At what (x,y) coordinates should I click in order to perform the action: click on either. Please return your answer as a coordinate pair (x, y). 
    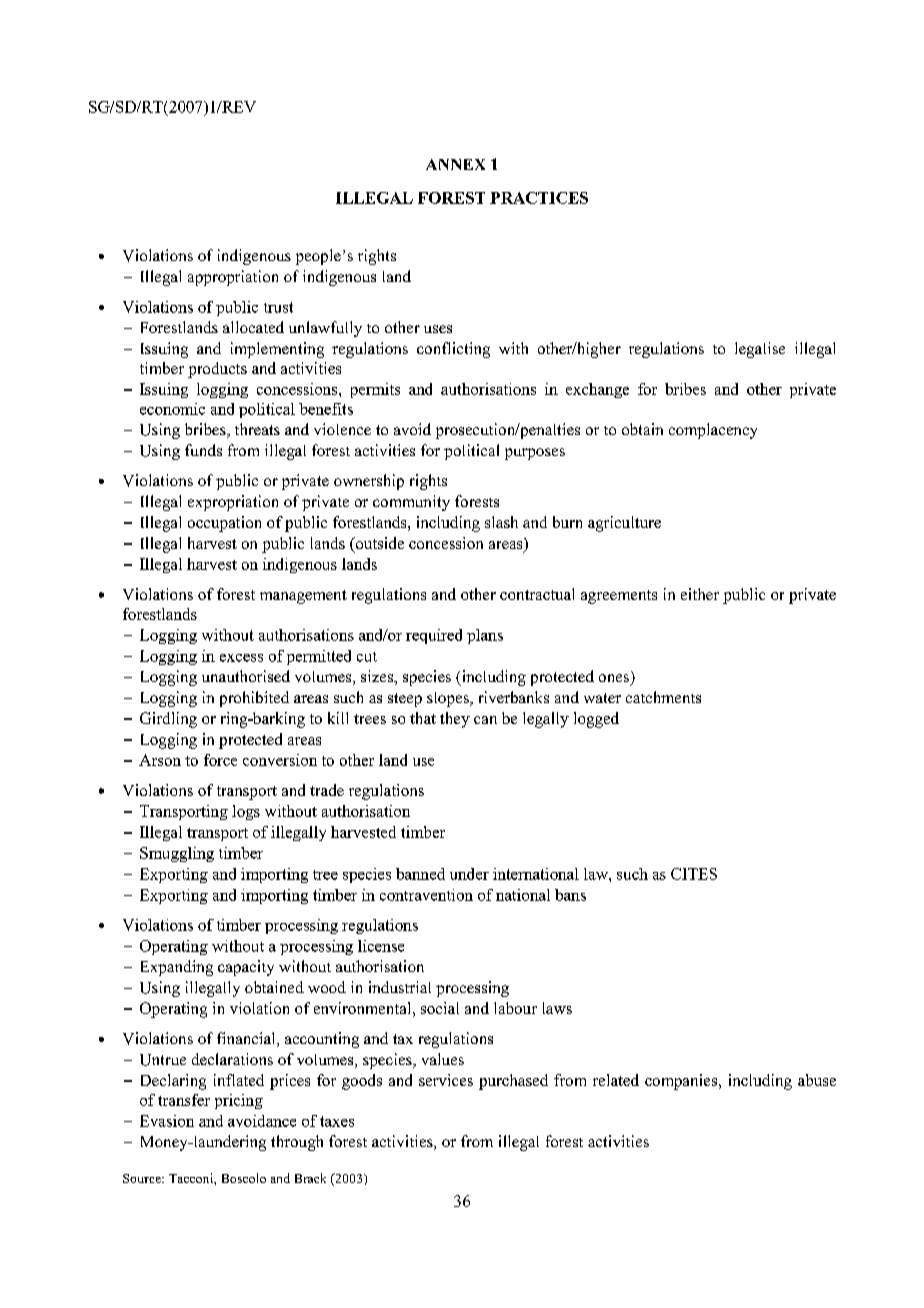
    Looking at the image, I should click on (700, 594).
